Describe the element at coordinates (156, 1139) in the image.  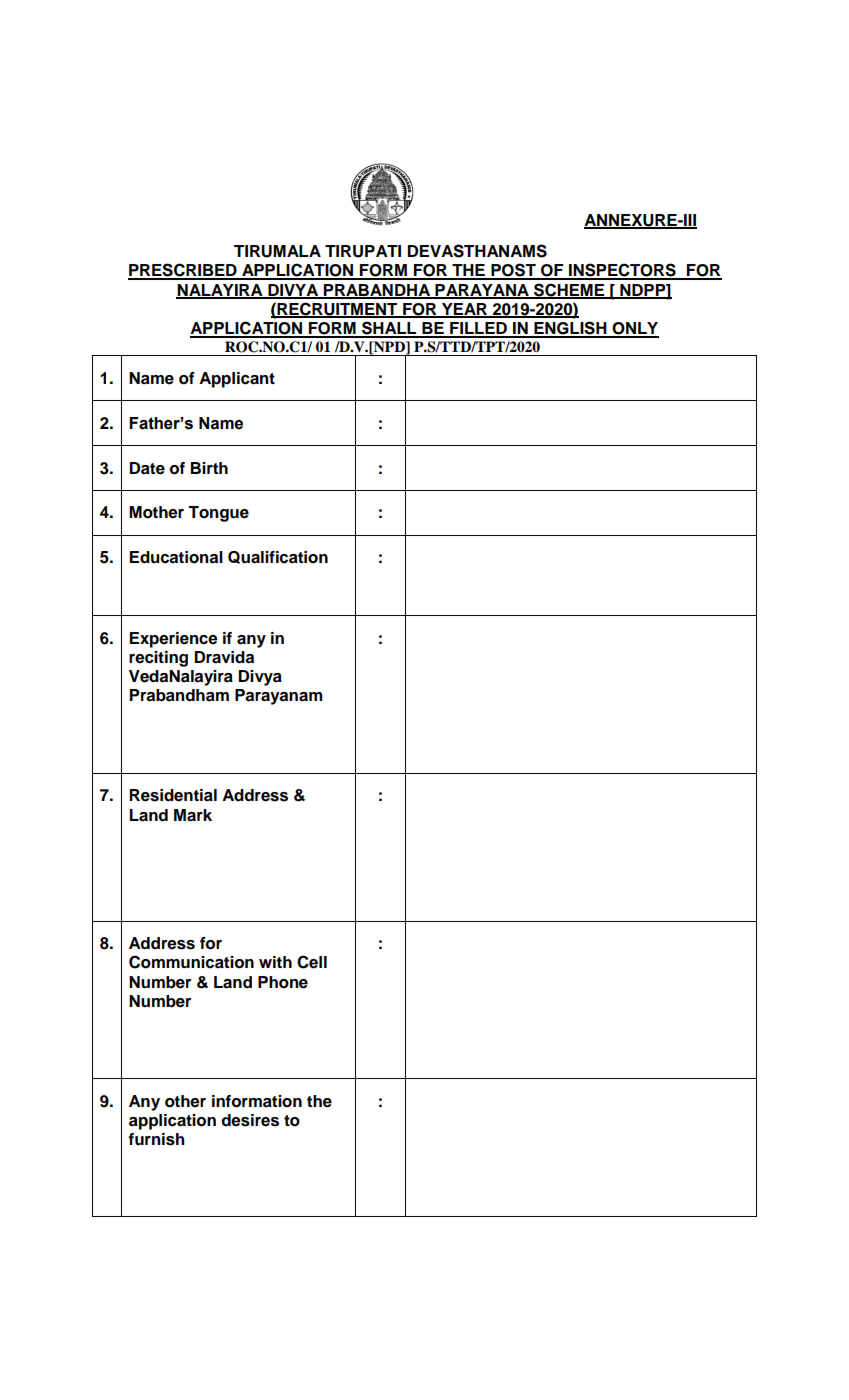
I see `furnish` at that location.
